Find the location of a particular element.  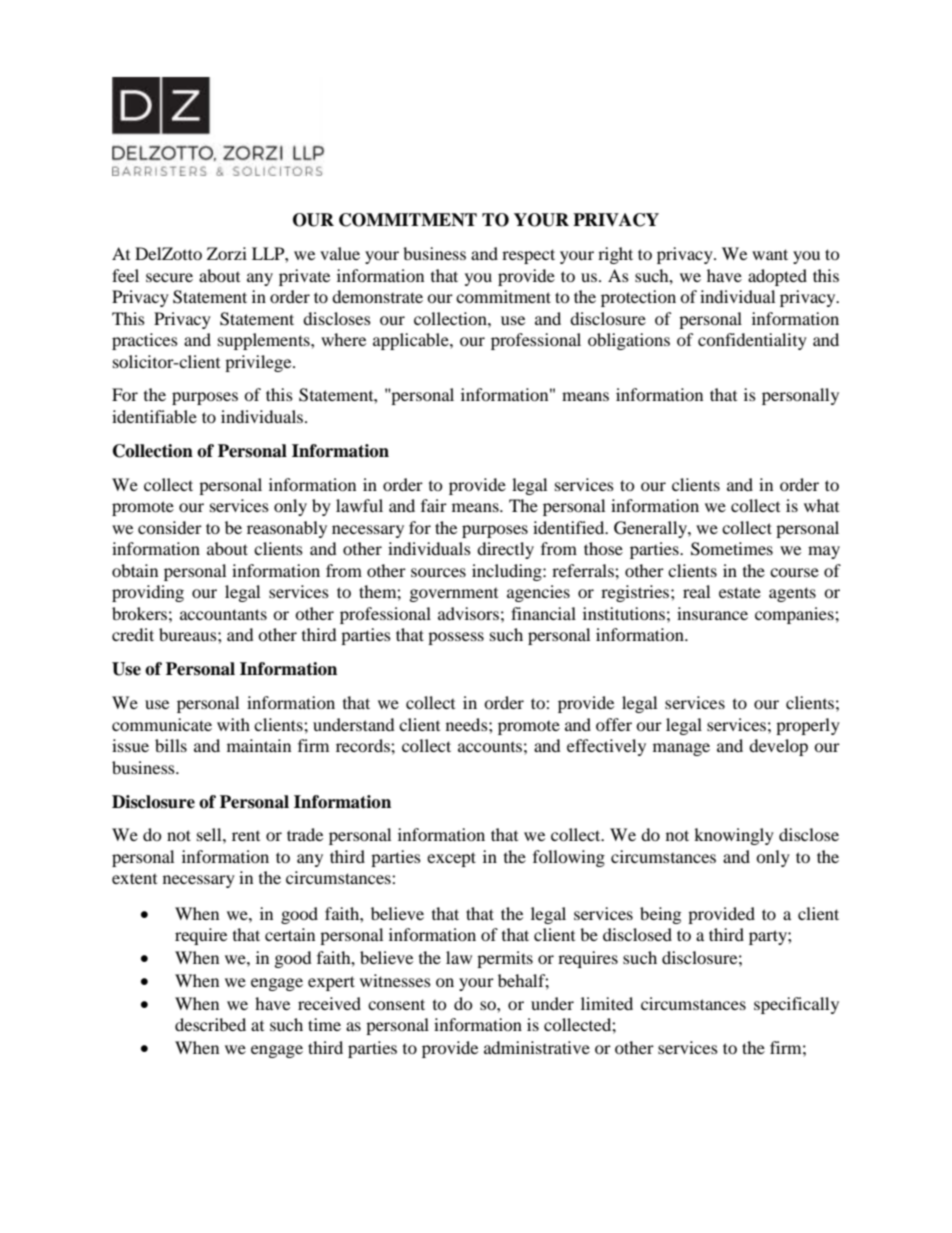

adopted is located at coordinates (777, 277).
